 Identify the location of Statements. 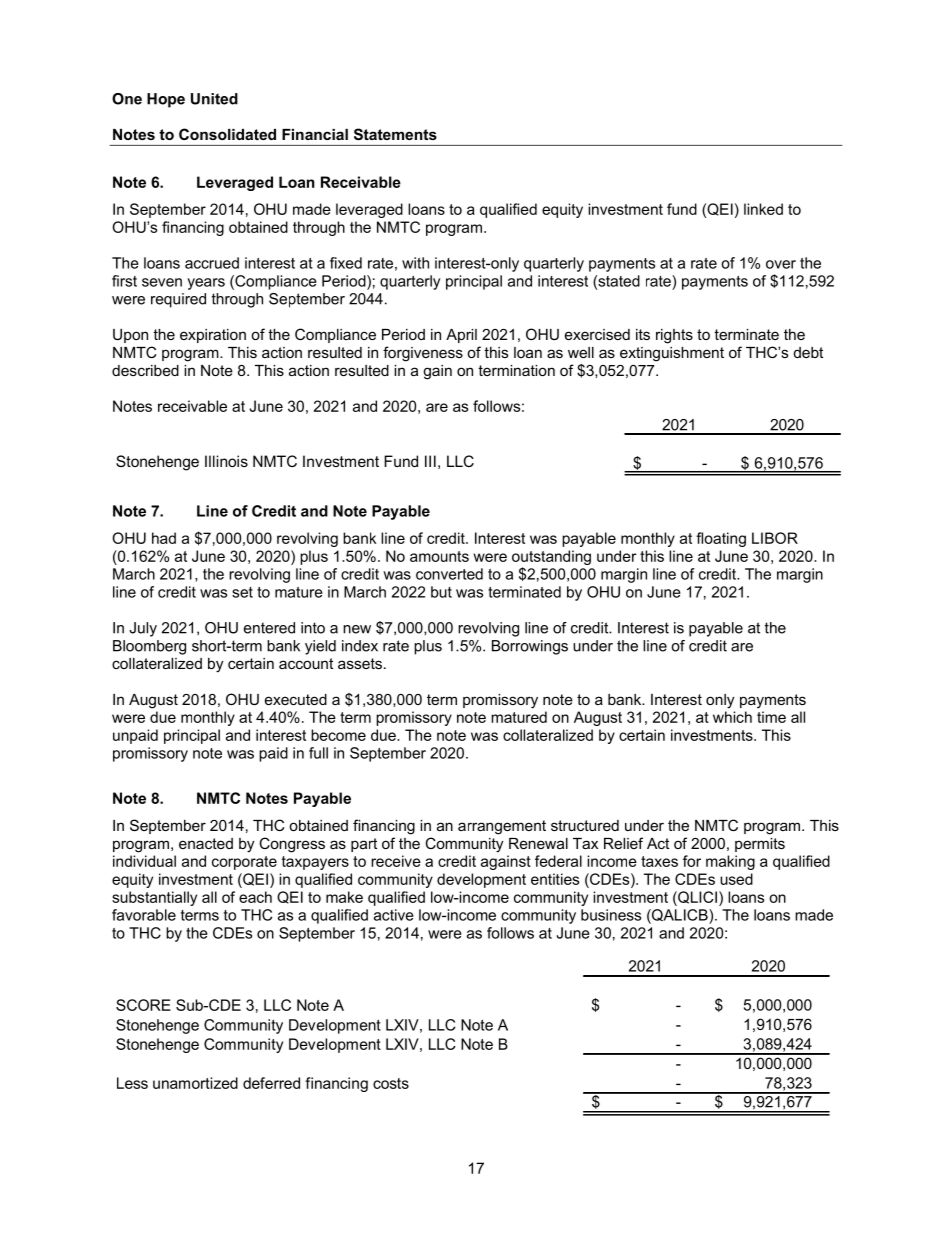
(395, 134).
